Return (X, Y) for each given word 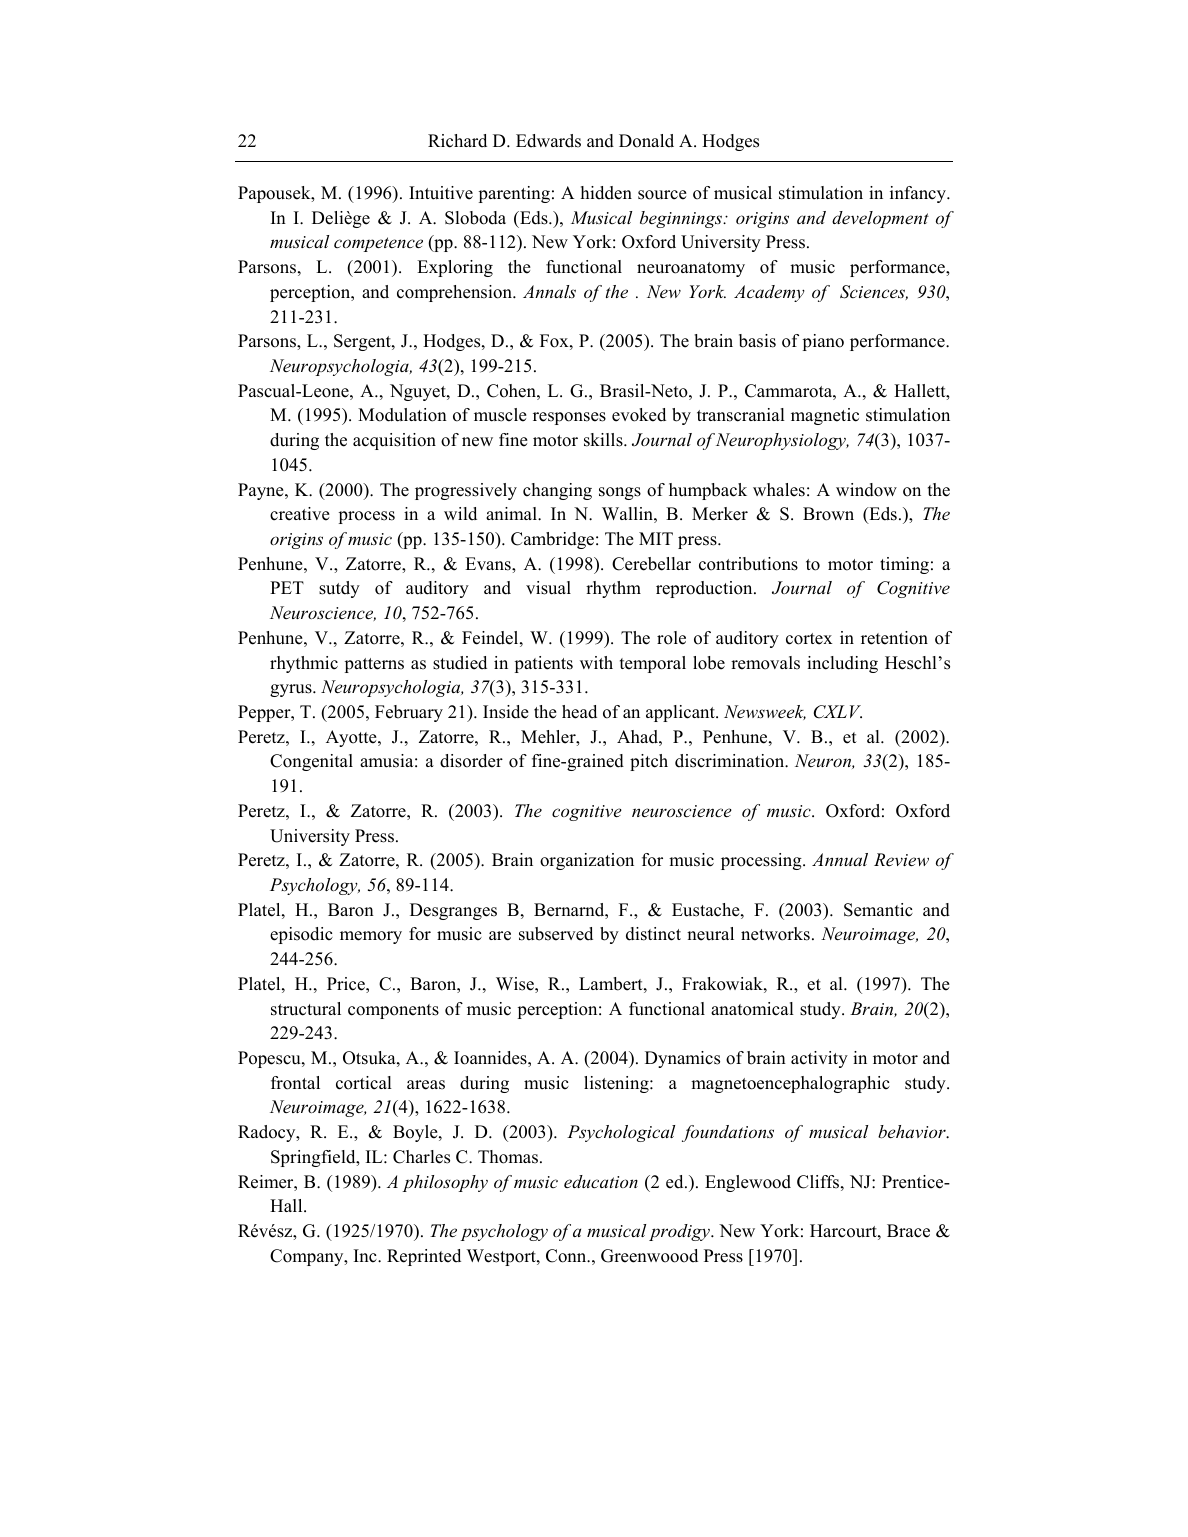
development (880, 219)
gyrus (292, 690)
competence (378, 244)
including (842, 664)
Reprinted (424, 1257)
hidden (606, 193)
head (579, 712)
